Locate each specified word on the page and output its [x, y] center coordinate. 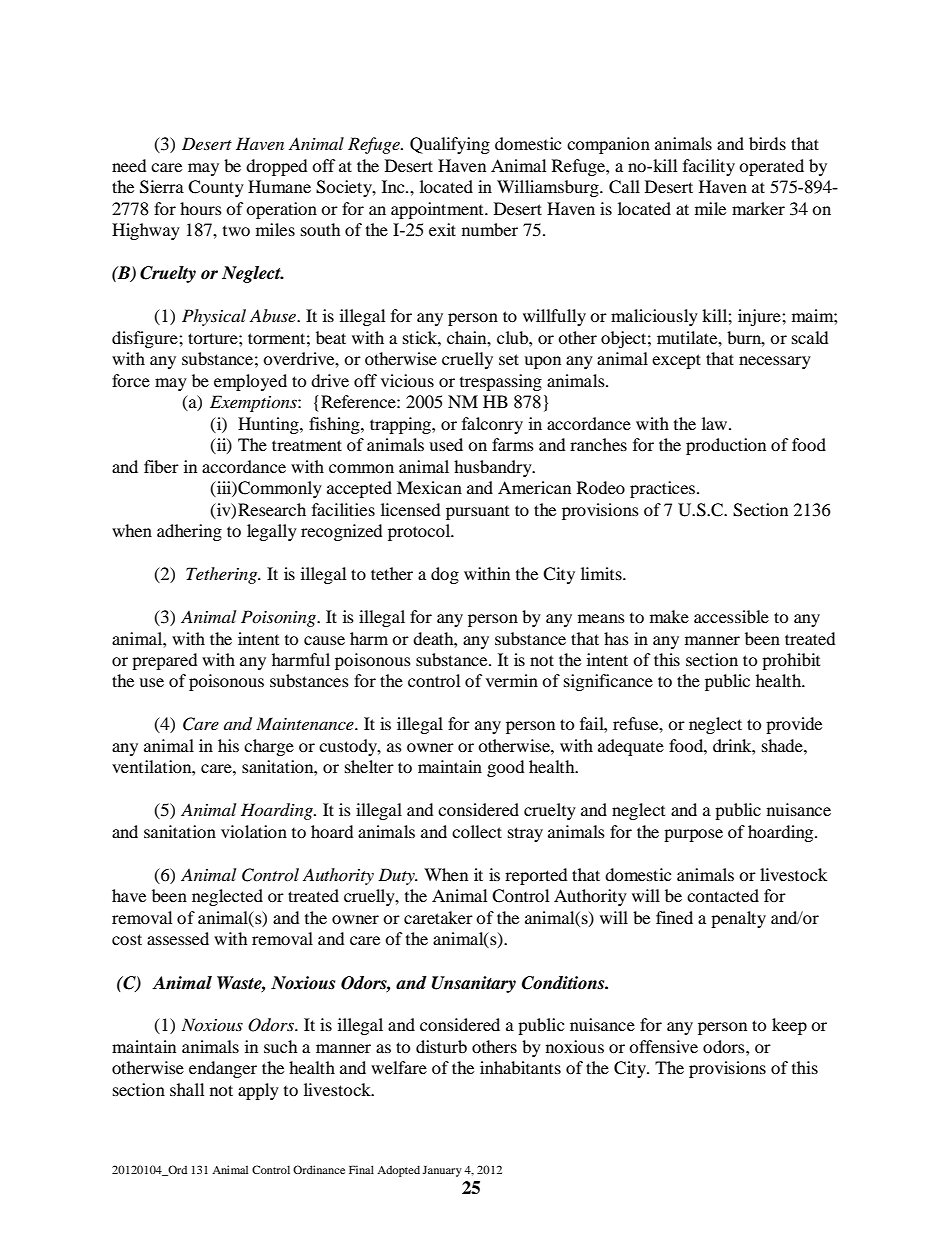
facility [709, 167]
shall [187, 1089]
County [216, 188]
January [442, 1171]
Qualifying [450, 145]
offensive [663, 1046]
